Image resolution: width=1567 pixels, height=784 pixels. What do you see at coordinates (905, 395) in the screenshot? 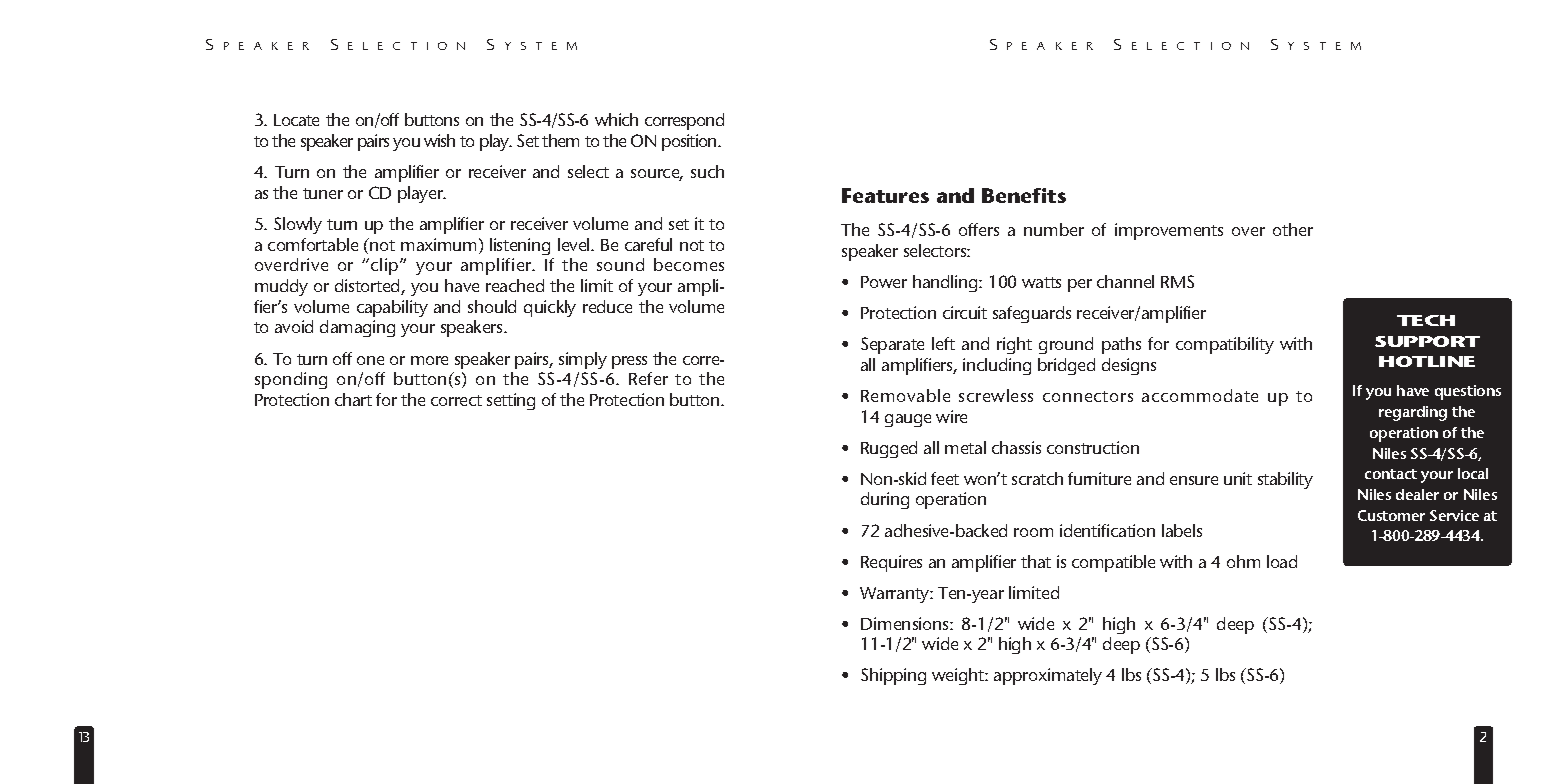
I see `Removable` at bounding box center [905, 395].
